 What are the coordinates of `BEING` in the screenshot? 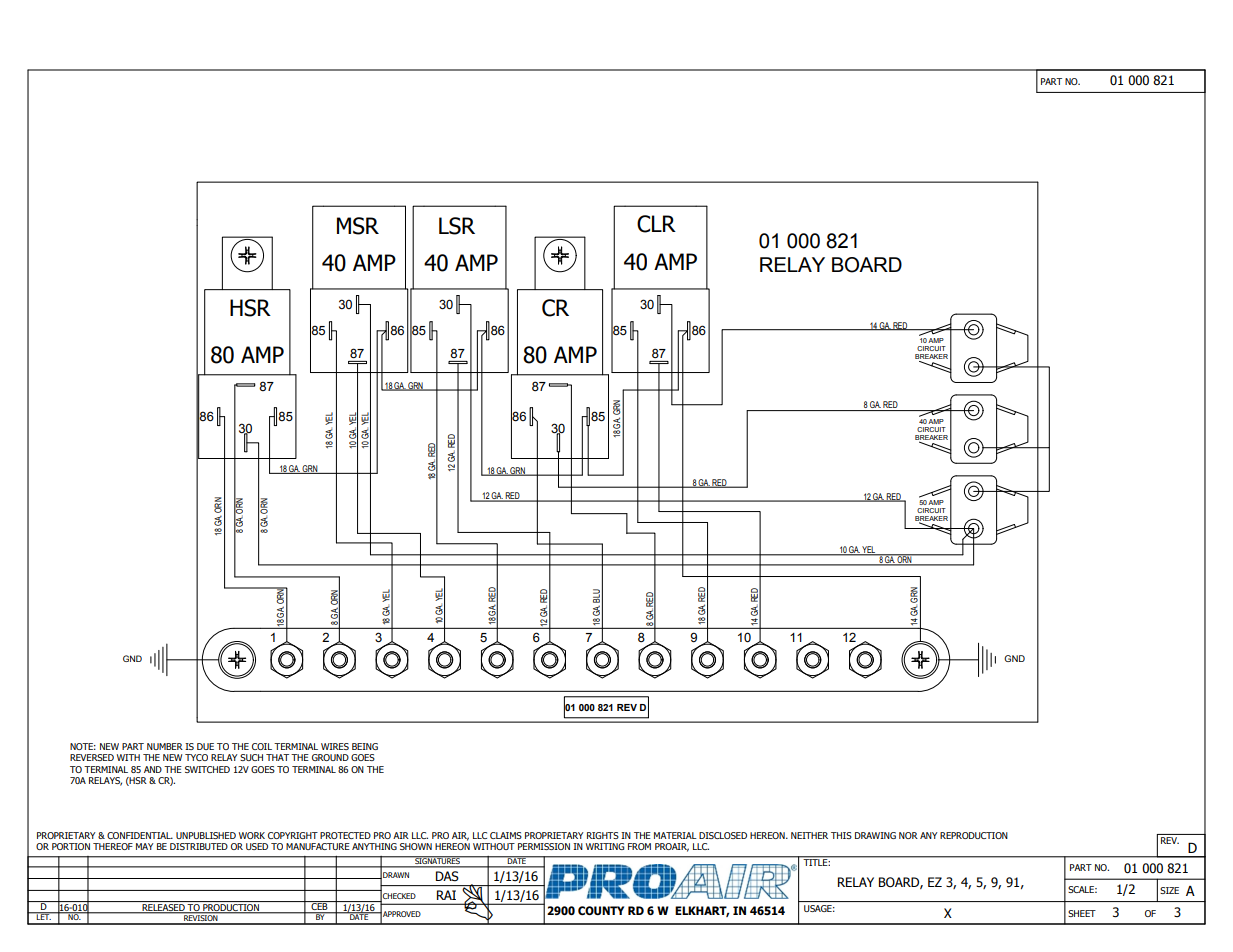 It's located at (365, 746).
